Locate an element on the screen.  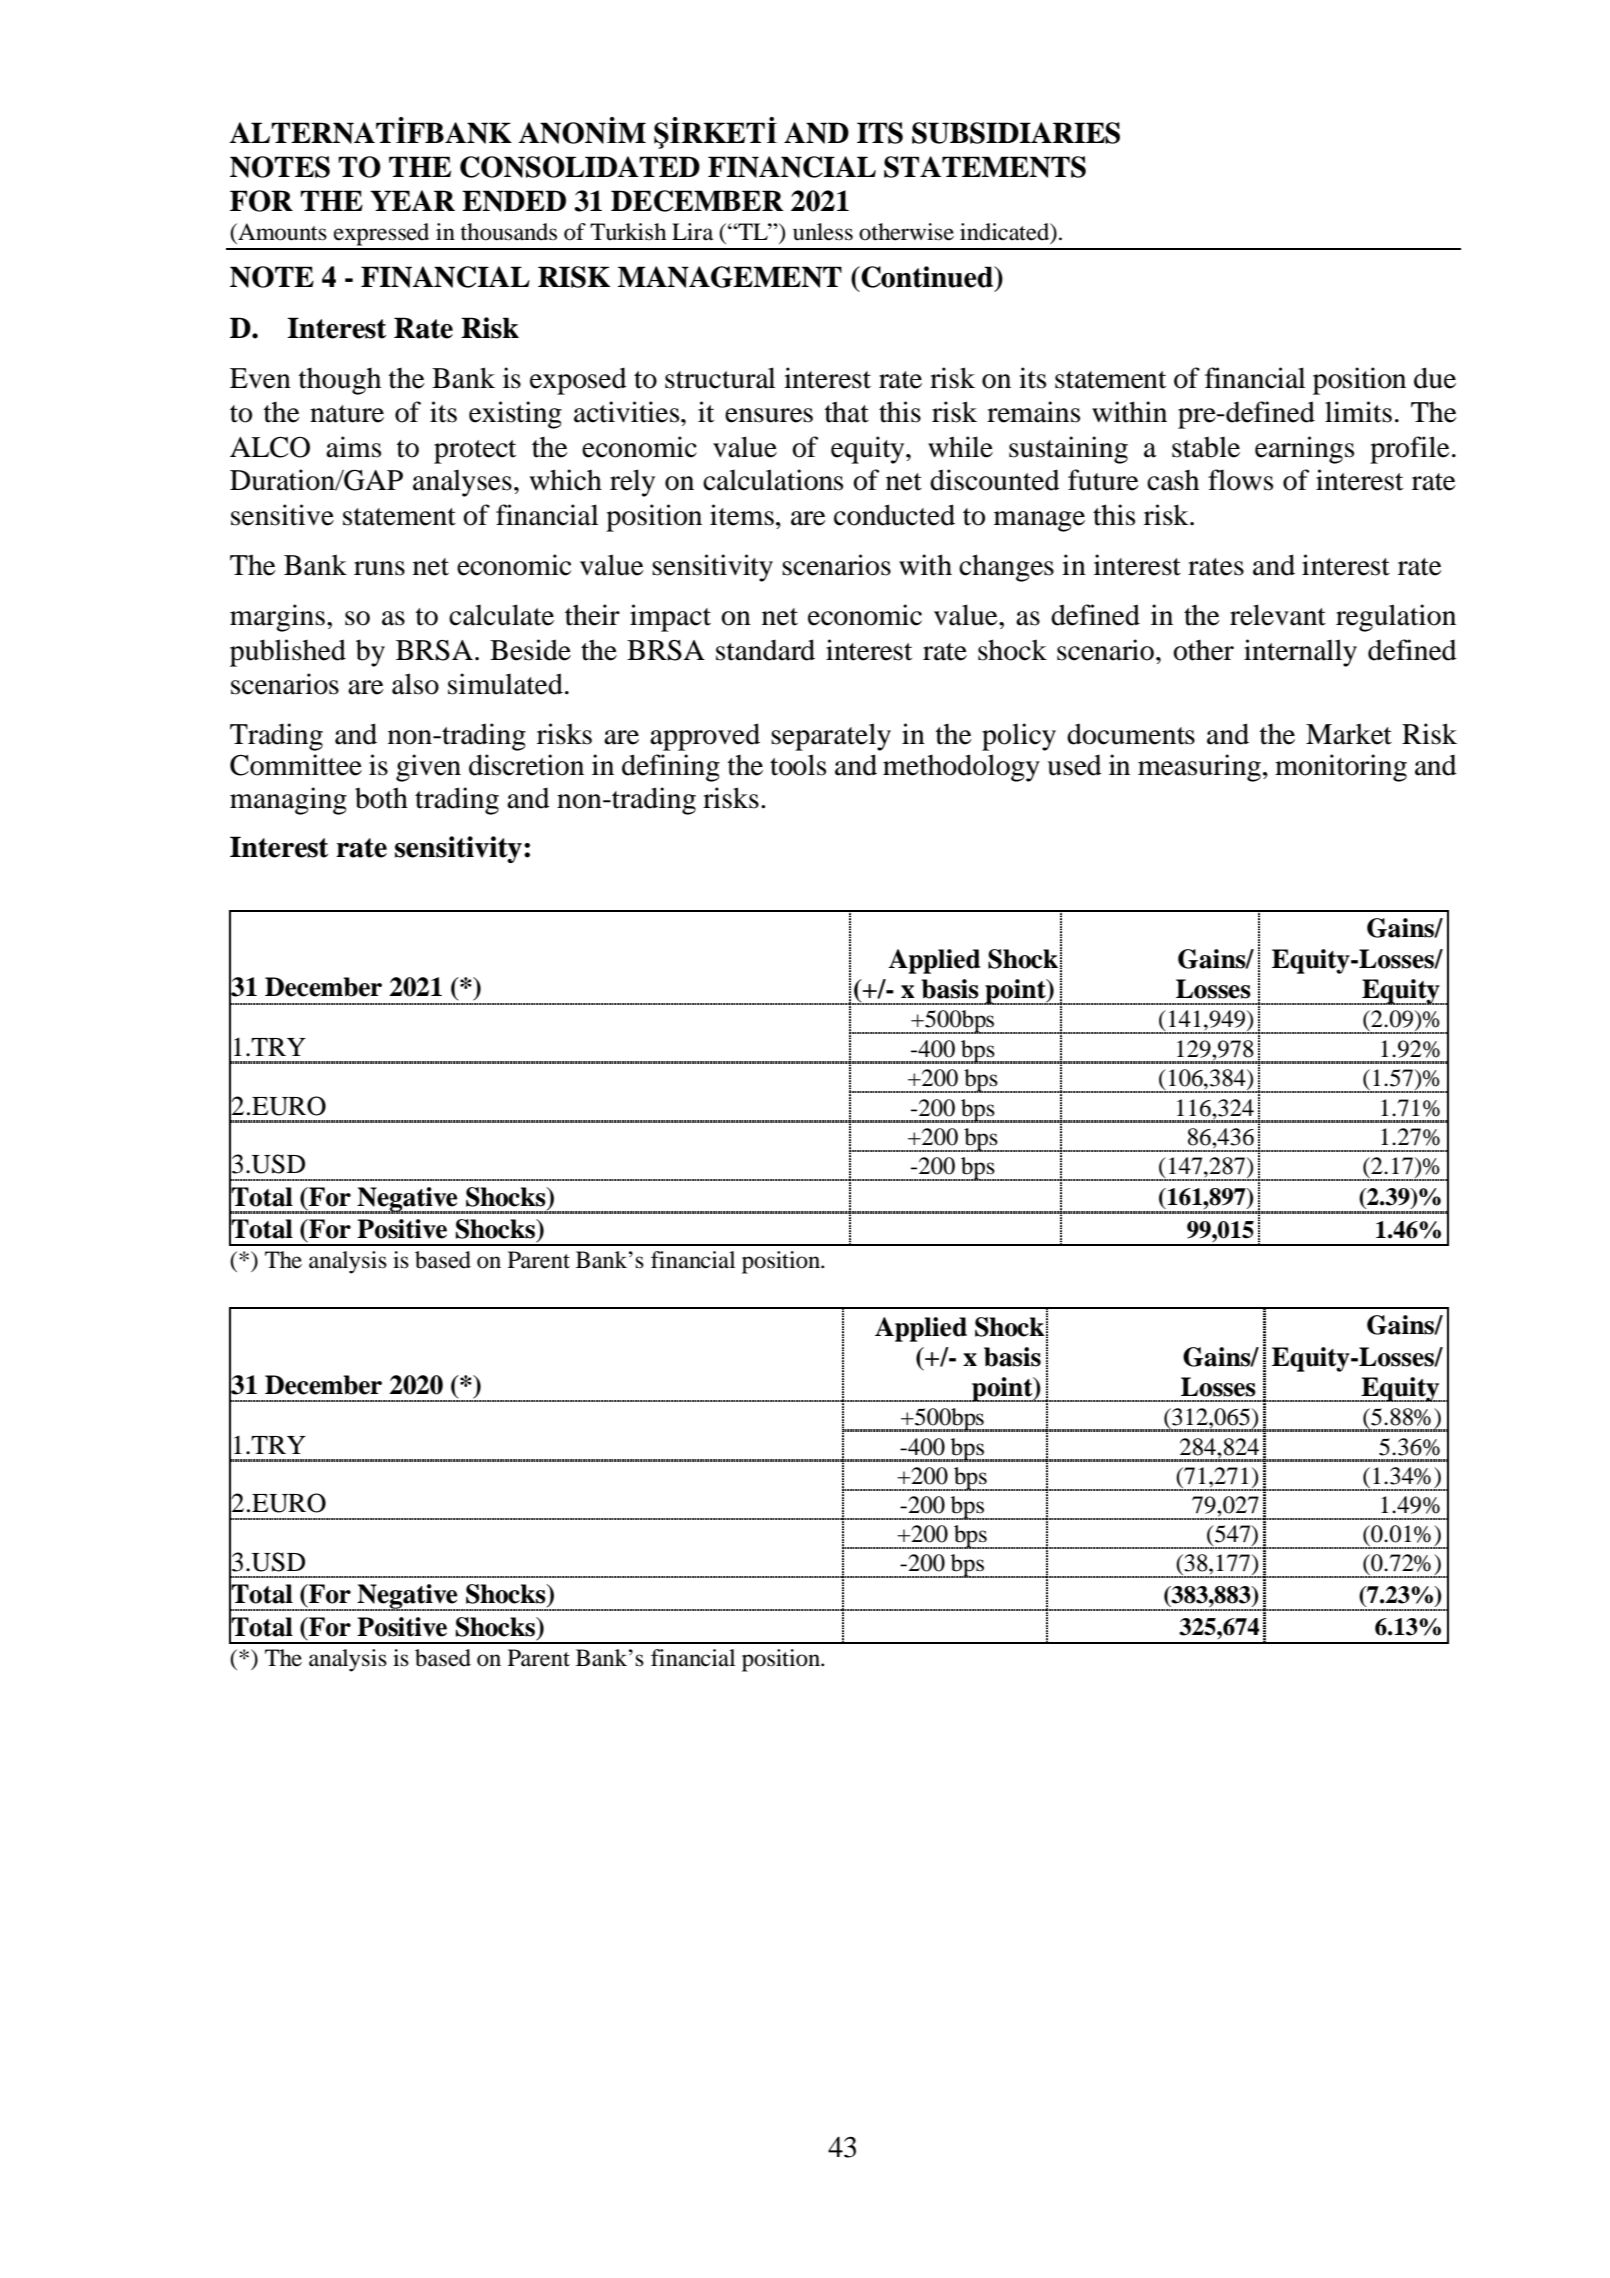
monitoring is located at coordinates (1341, 768).
